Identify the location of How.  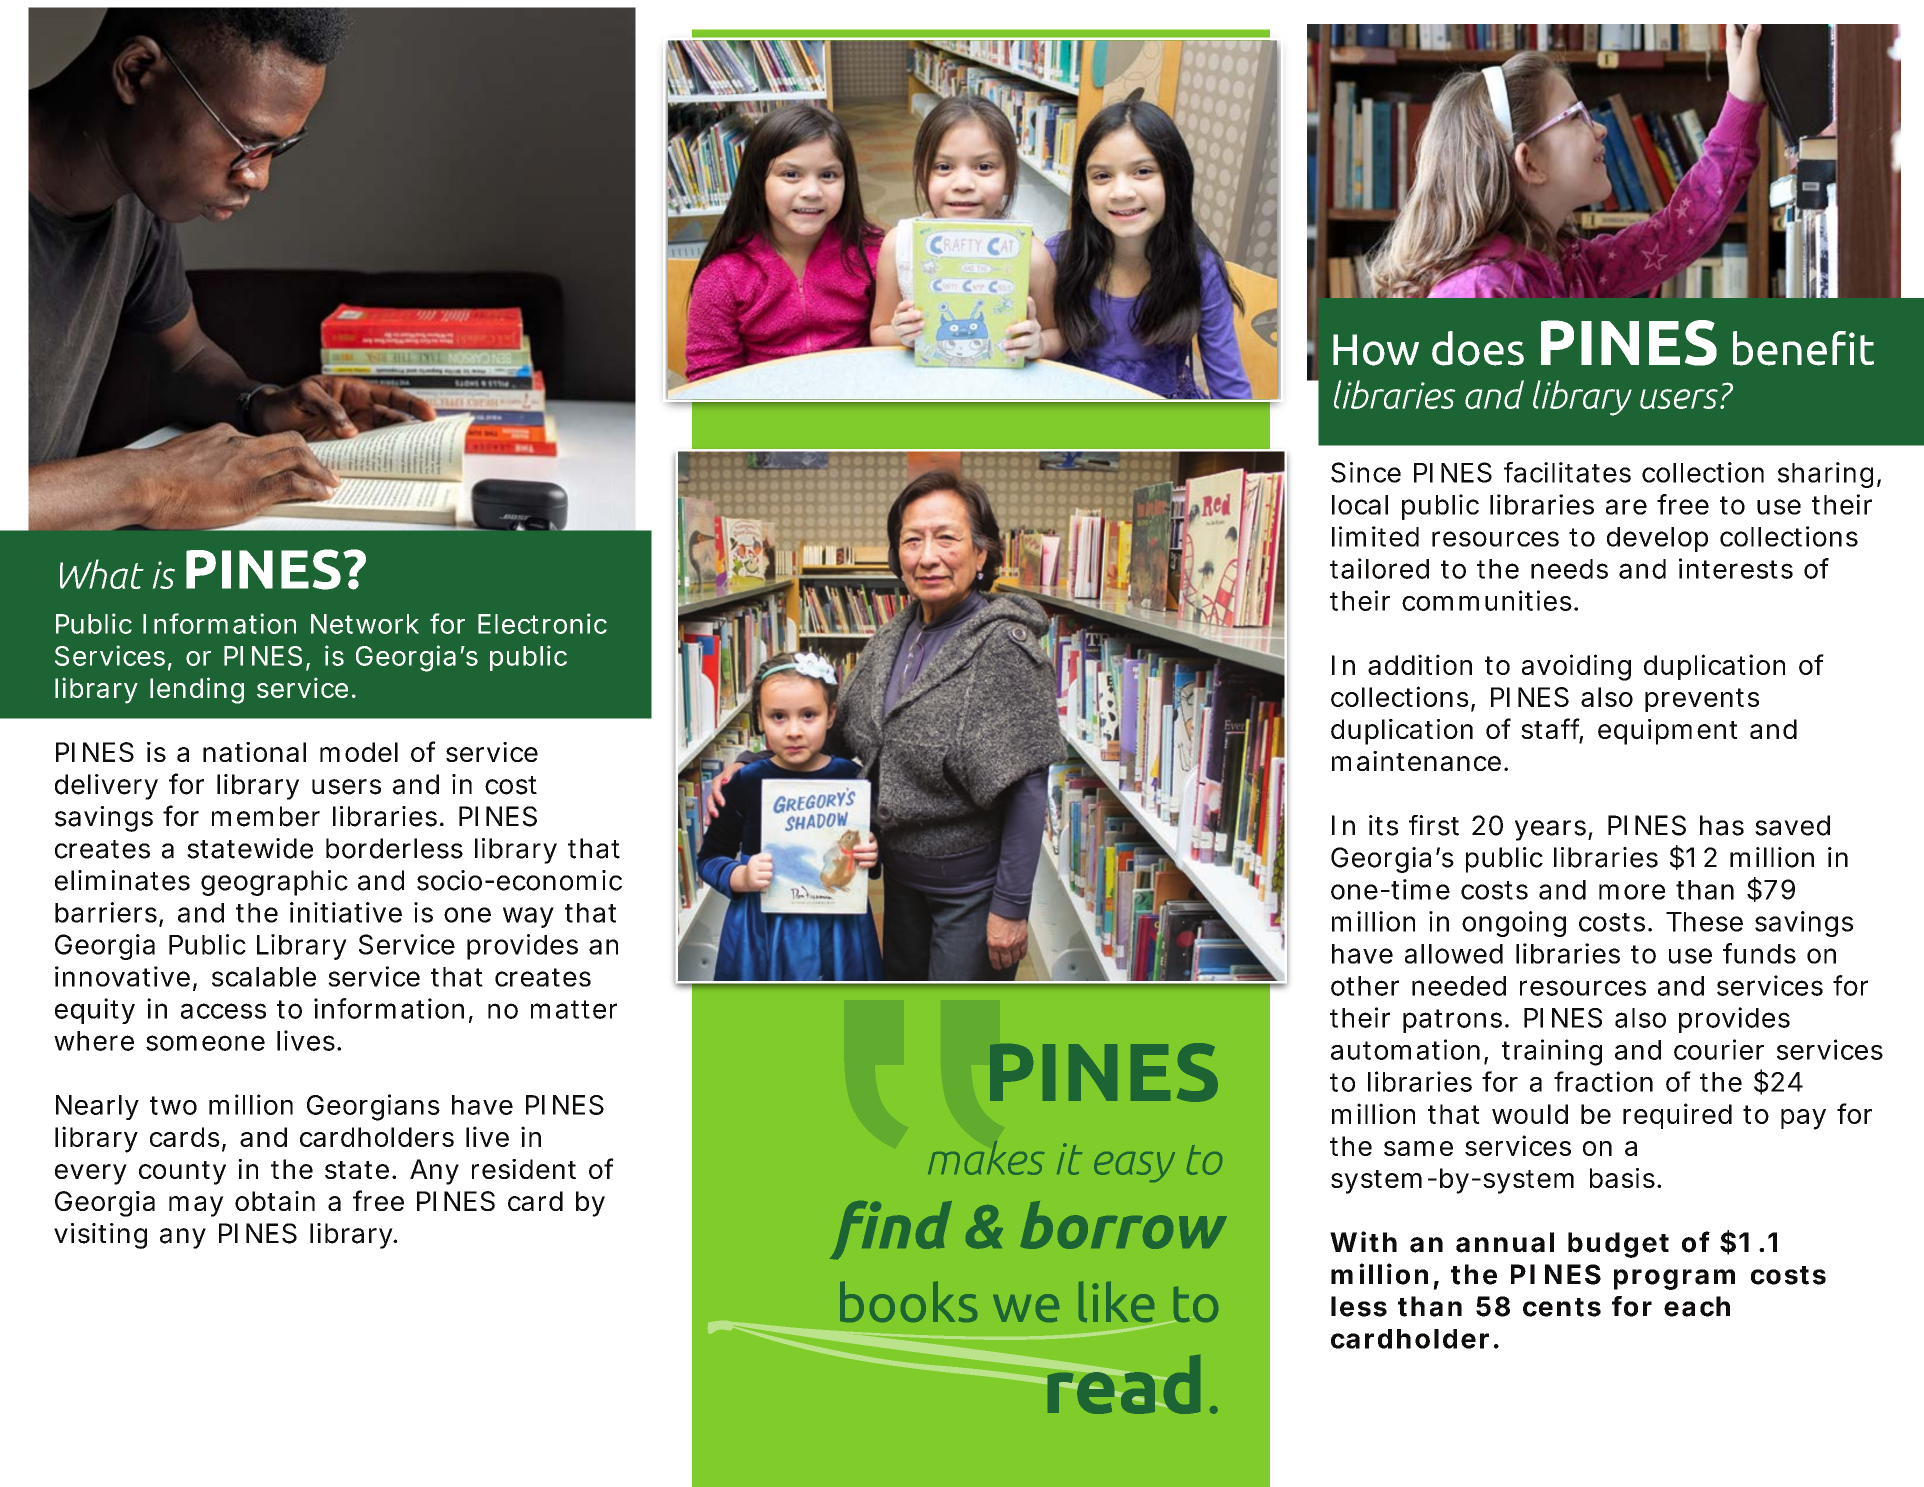
(1376, 350).
